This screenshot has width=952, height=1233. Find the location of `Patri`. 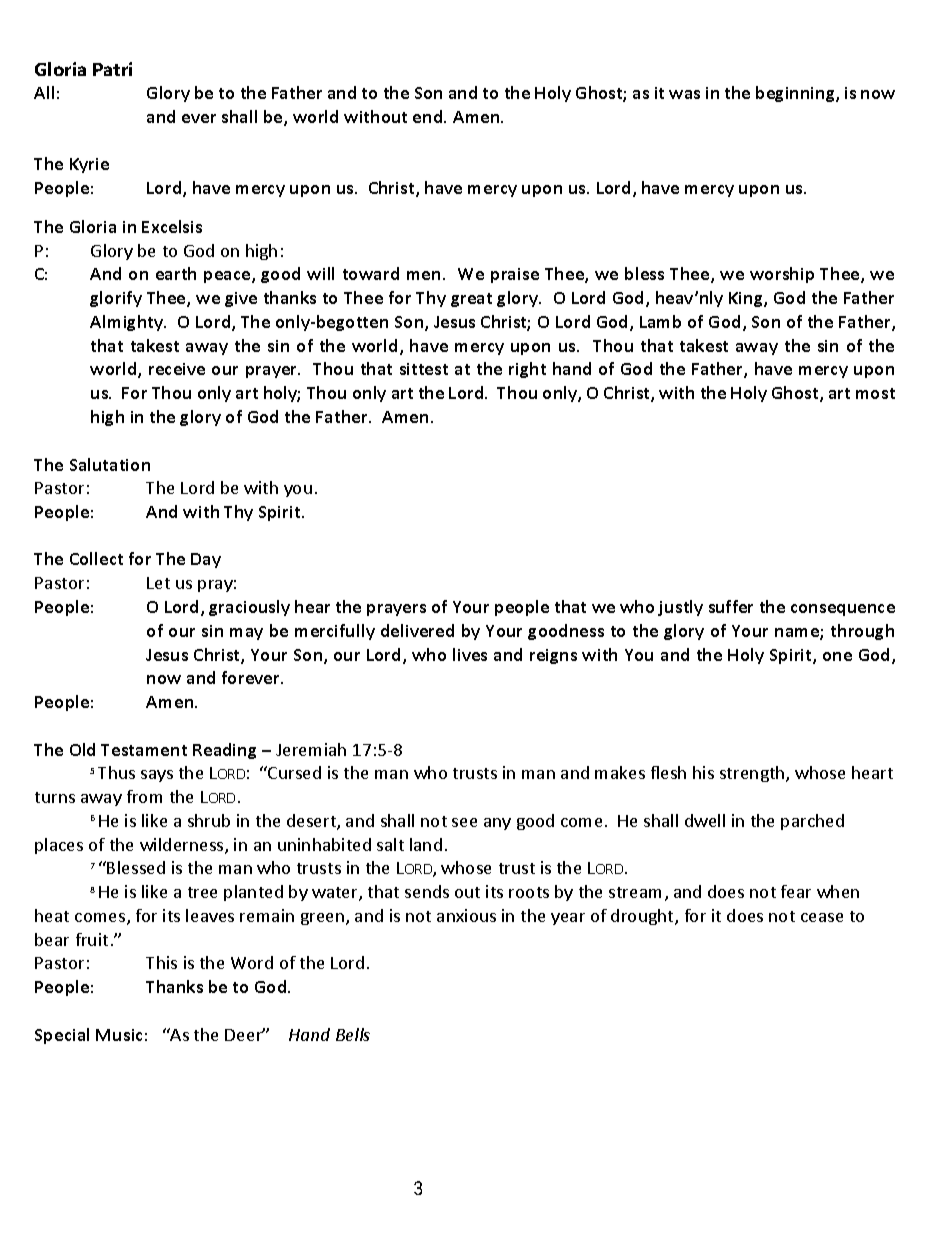

Patri is located at coordinates (112, 69).
